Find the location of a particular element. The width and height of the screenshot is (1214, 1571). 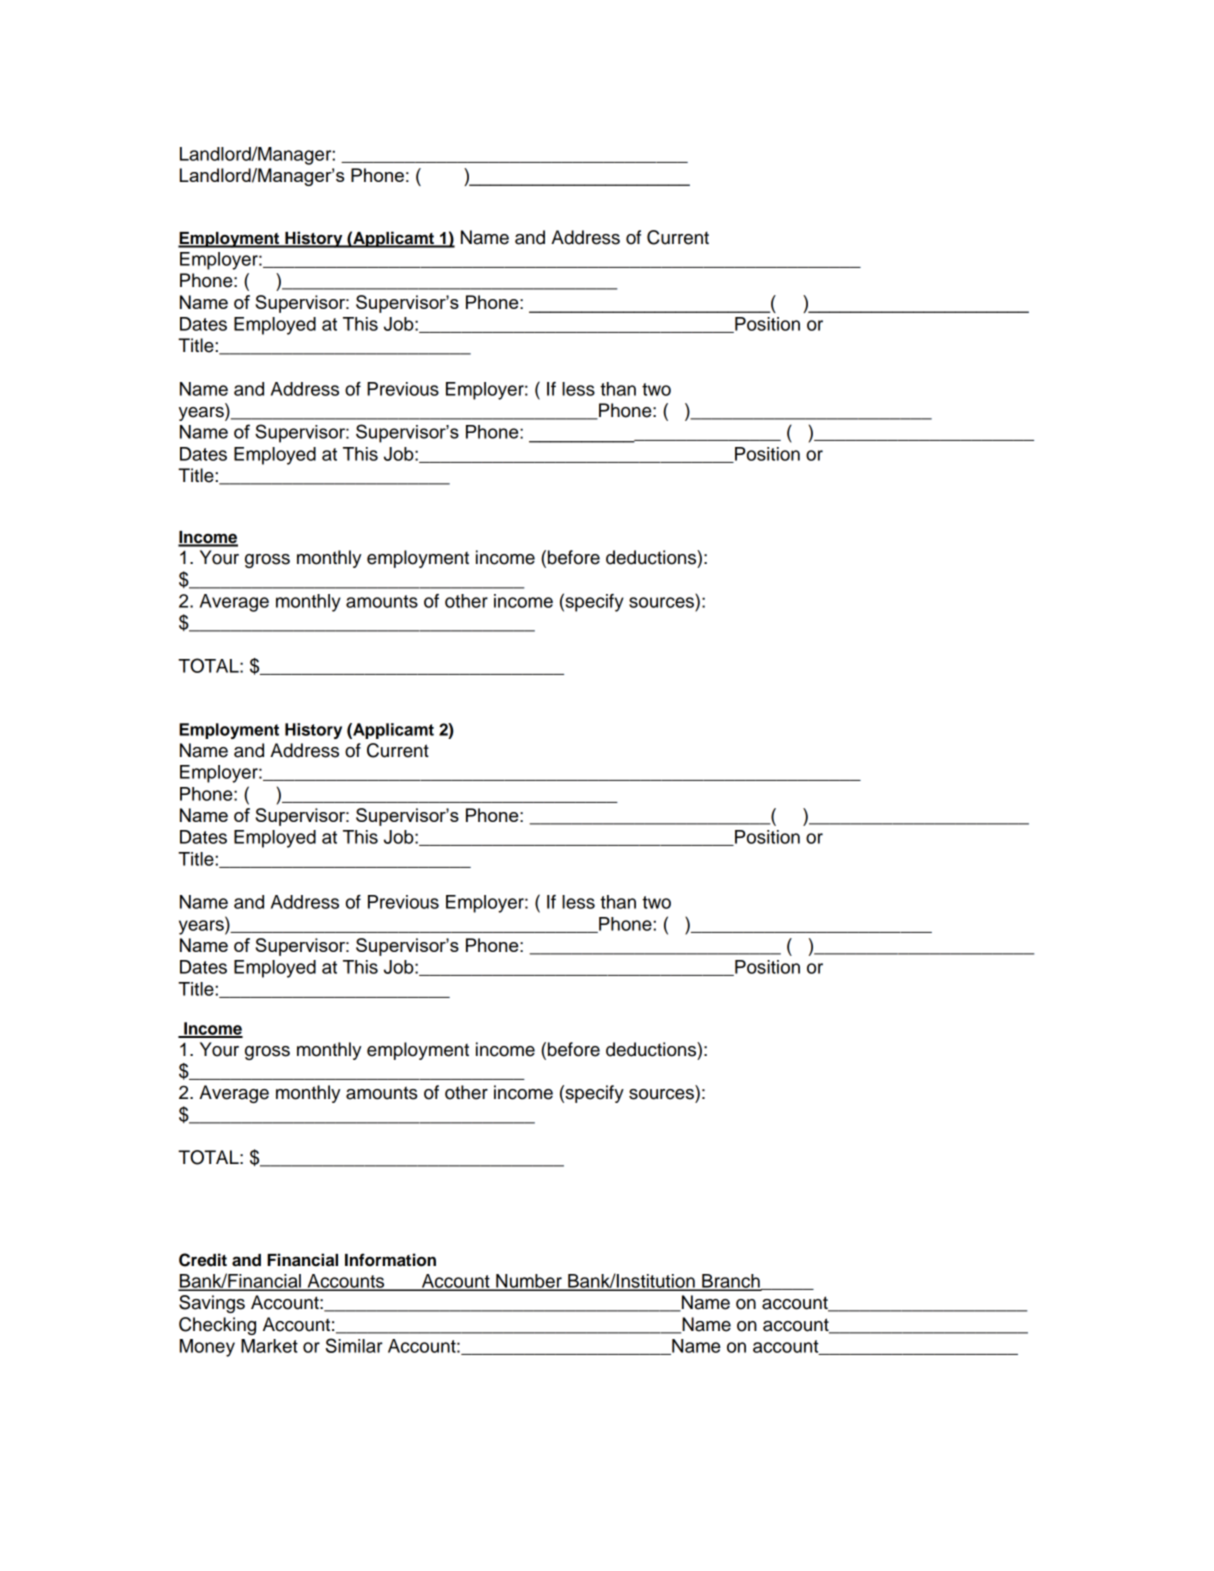

Information is located at coordinates (390, 1260).
